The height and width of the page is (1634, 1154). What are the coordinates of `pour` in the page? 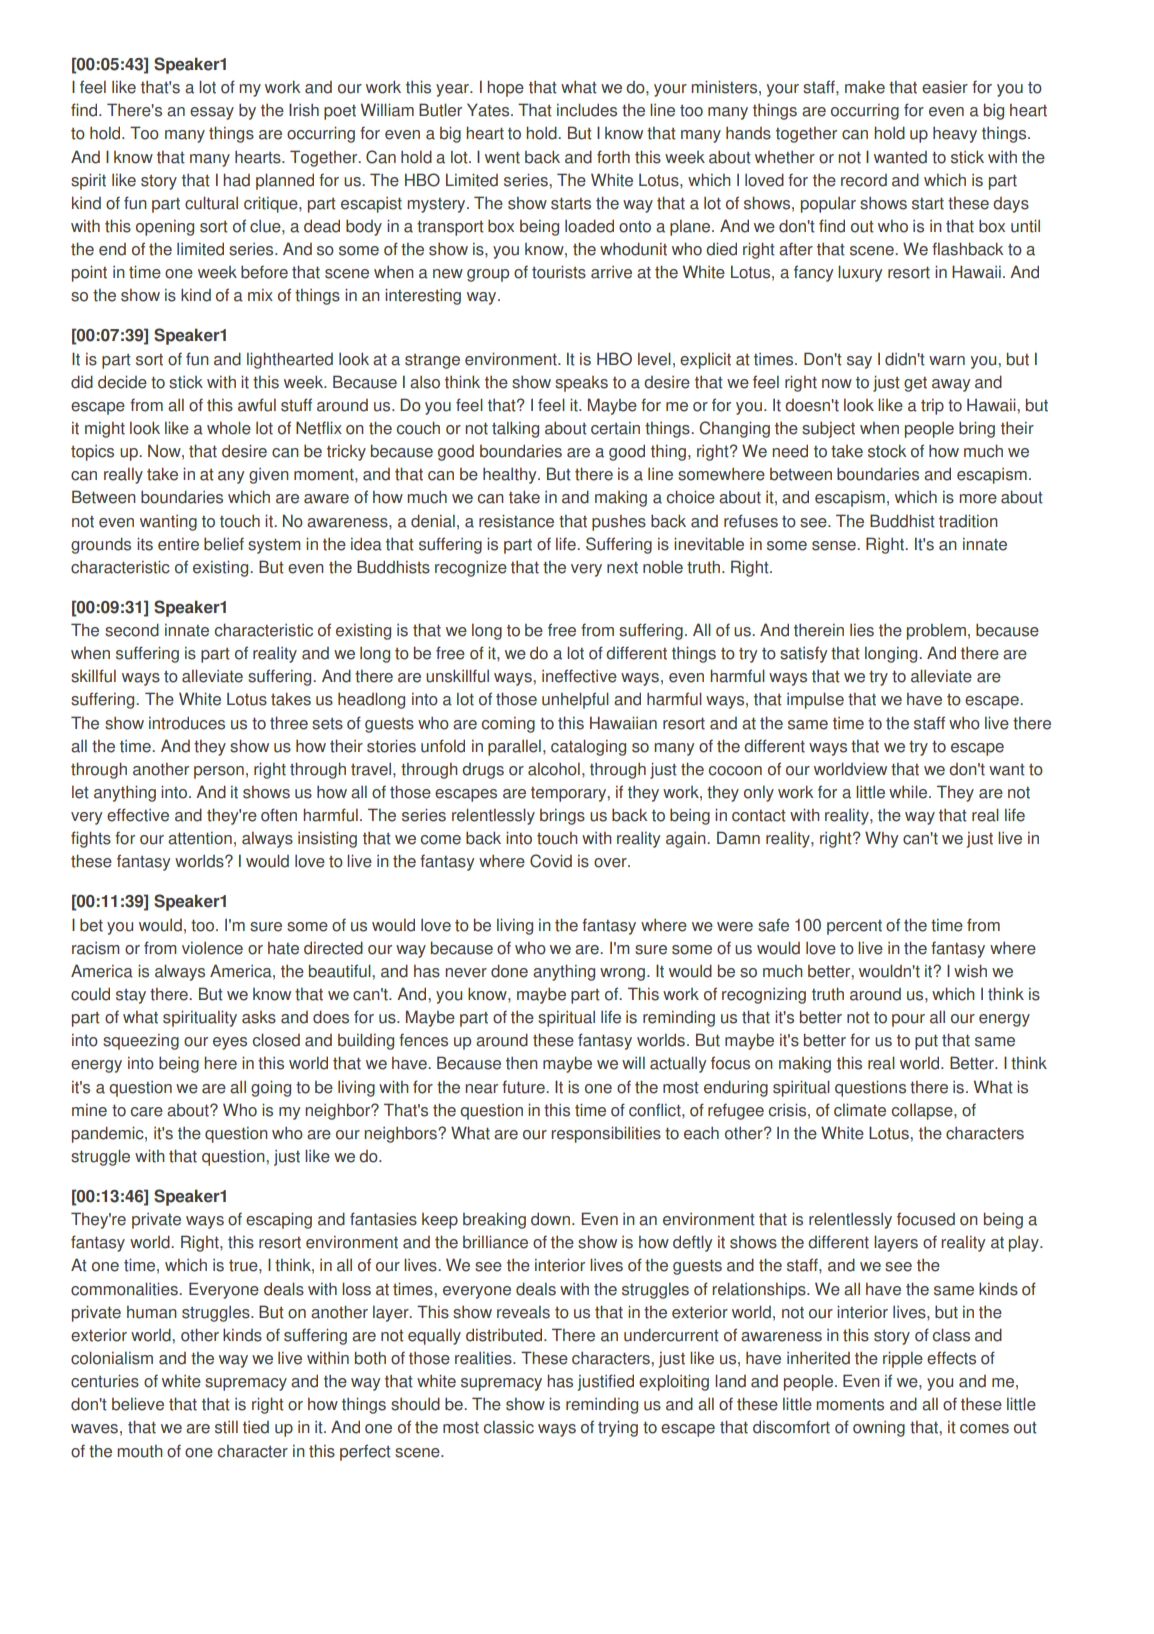 It's located at (908, 1020).
